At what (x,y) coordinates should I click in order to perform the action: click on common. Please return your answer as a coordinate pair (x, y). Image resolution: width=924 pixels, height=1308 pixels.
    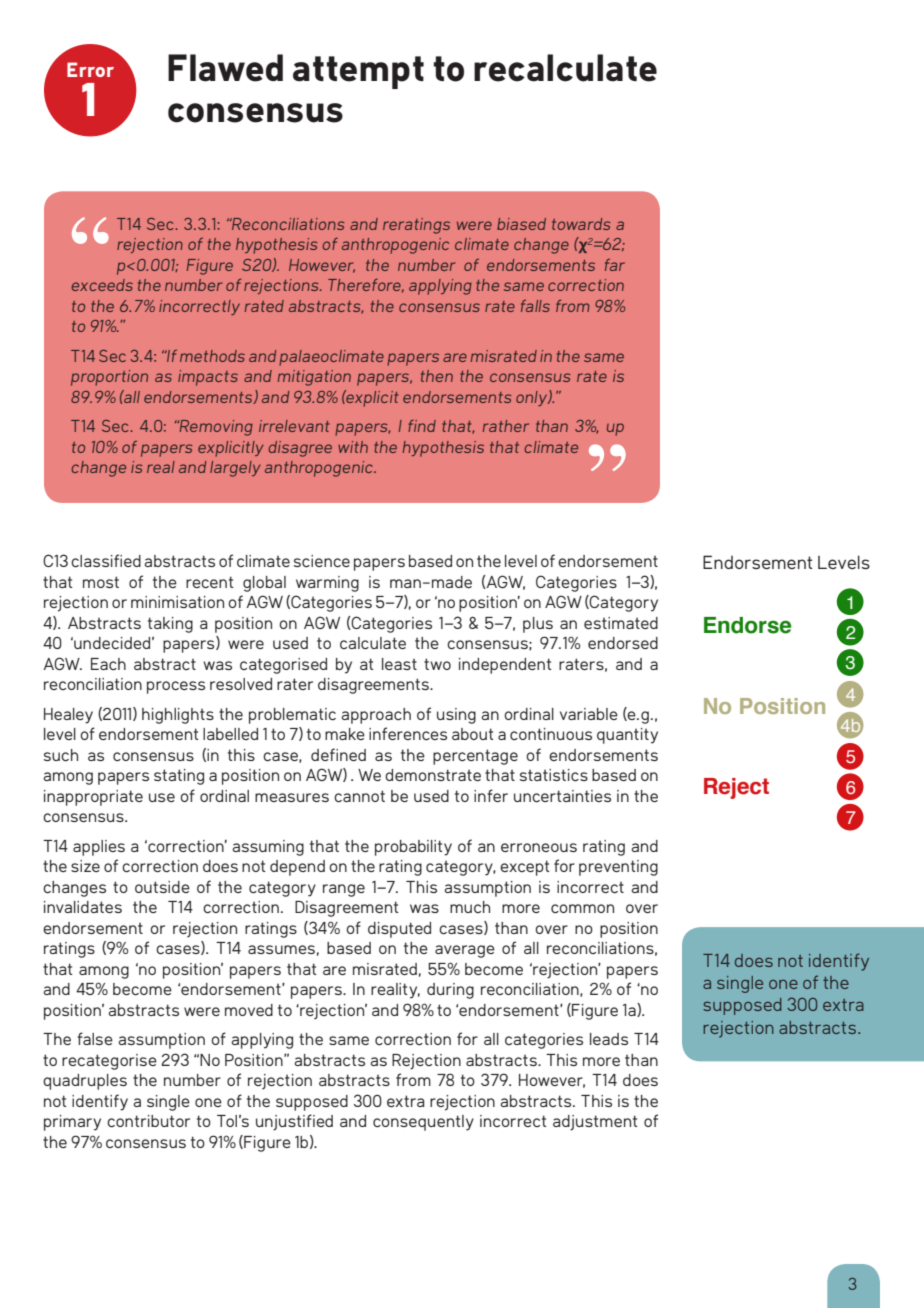
    Looking at the image, I should click on (582, 908).
